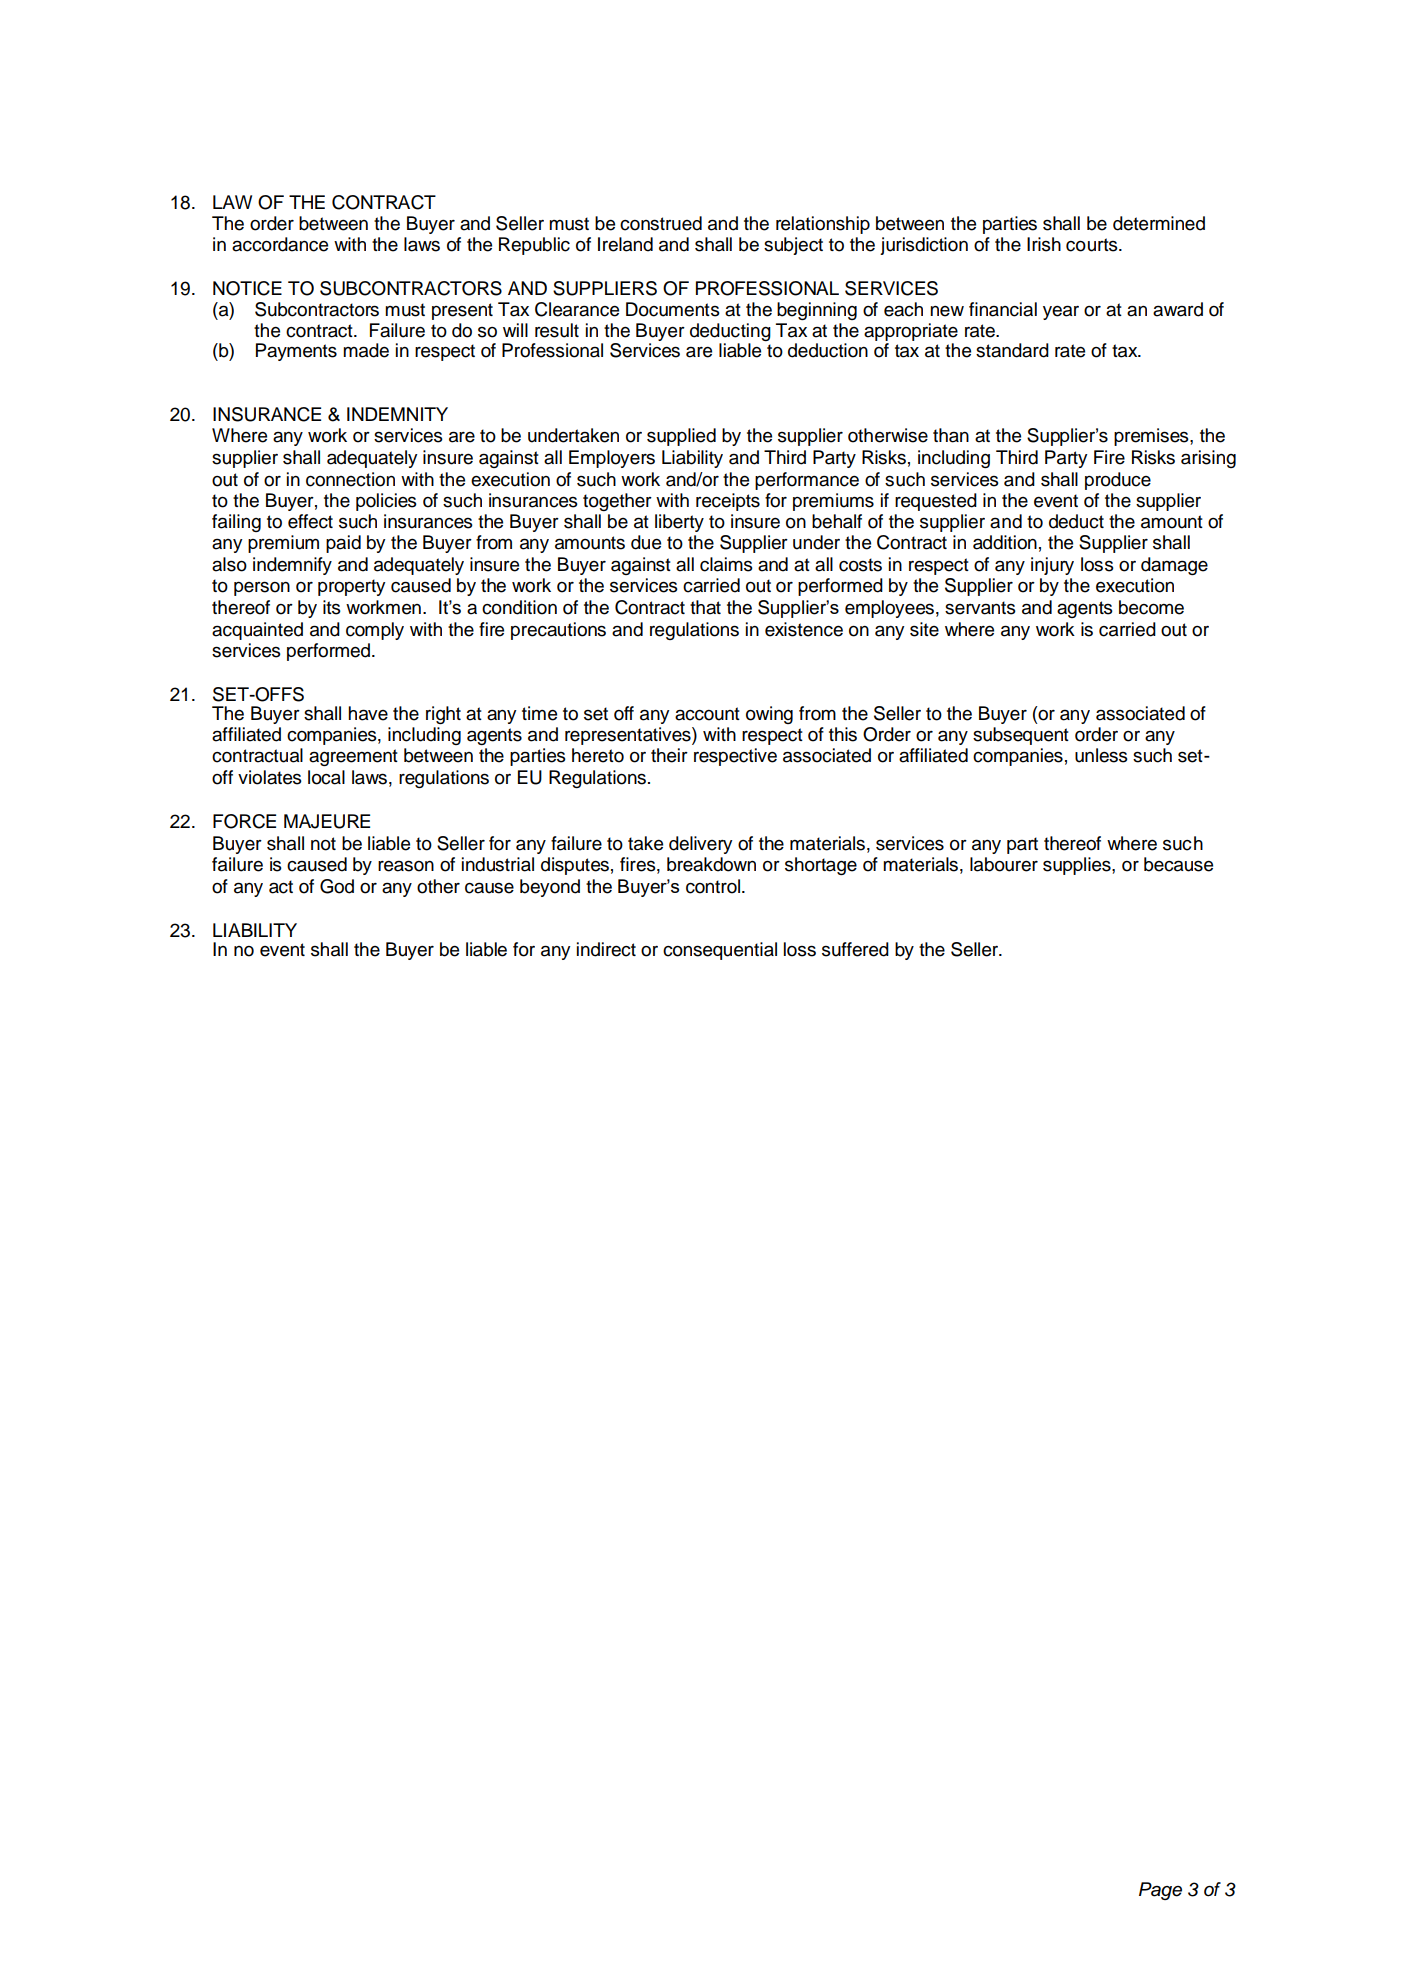  Describe the element at coordinates (720, 951) in the screenshot. I see `consequential` at that location.
